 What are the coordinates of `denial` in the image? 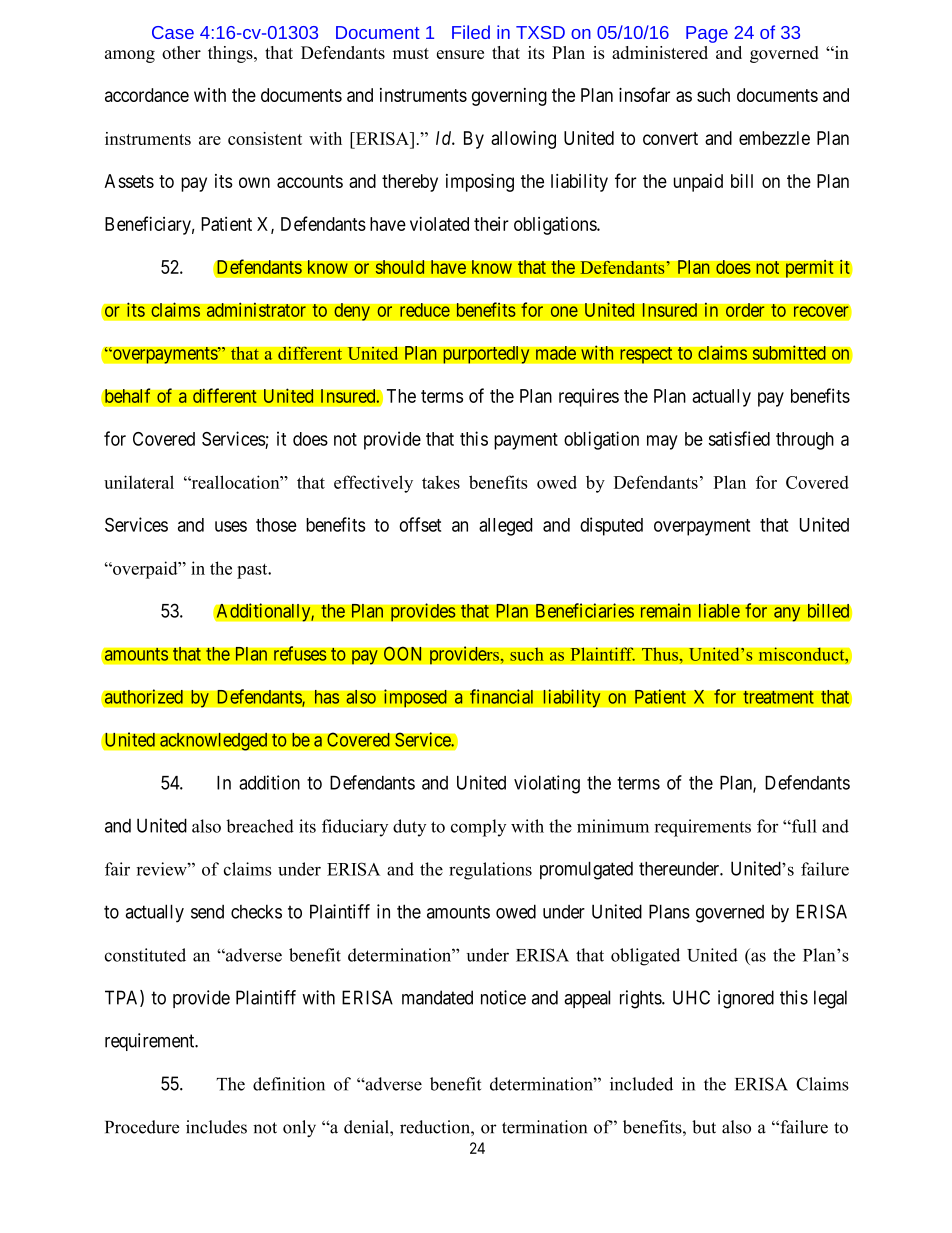 It's located at (367, 1127).
